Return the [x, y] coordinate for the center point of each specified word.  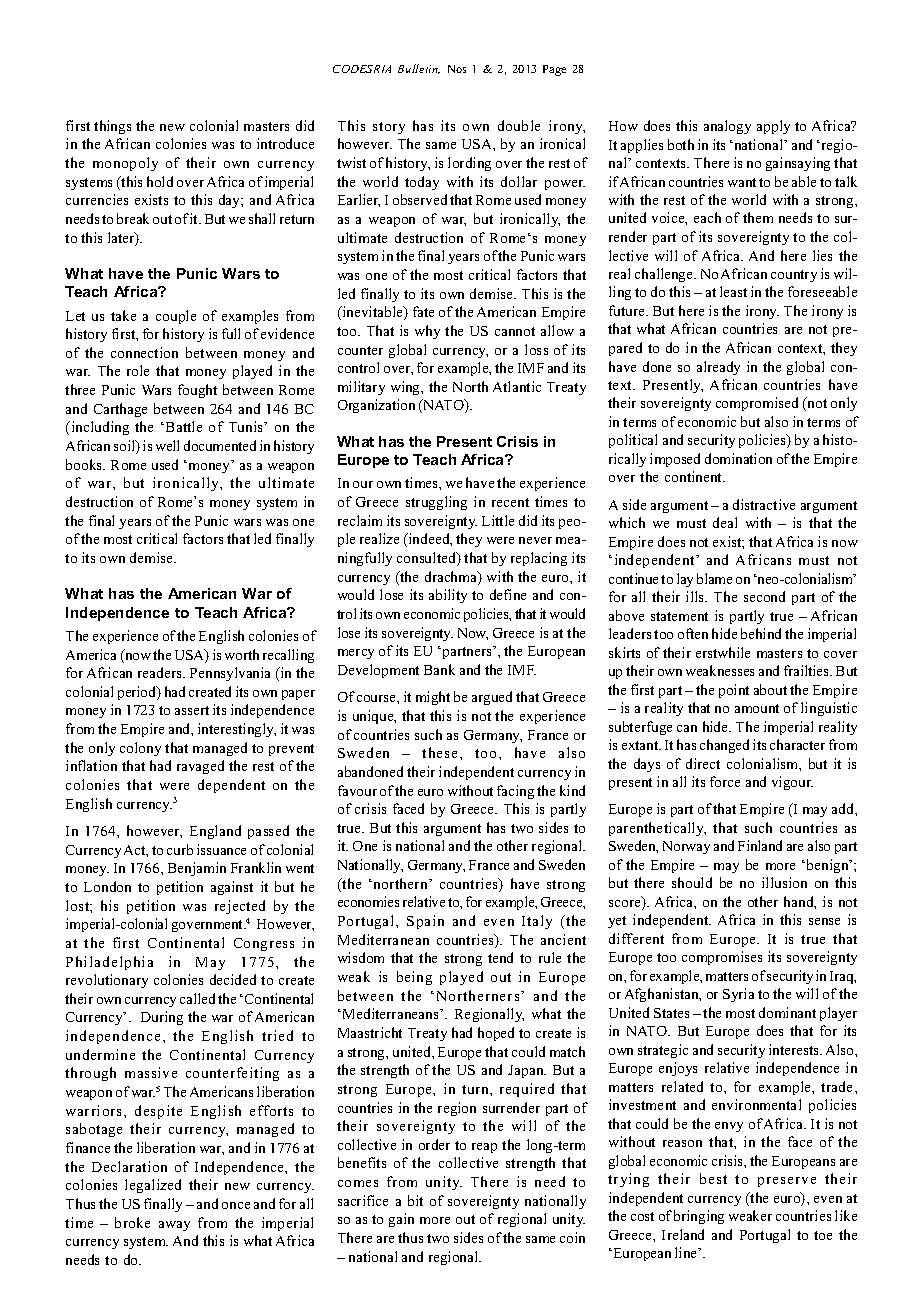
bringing [699, 1217]
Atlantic [517, 386]
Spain [425, 922]
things [112, 127]
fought [197, 391]
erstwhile [723, 652]
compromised [757, 404]
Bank [439, 669]
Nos [457, 69]
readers [161, 672]
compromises [722, 958]
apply [773, 127]
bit [415, 1200]
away [174, 1226]
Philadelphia [109, 963]
